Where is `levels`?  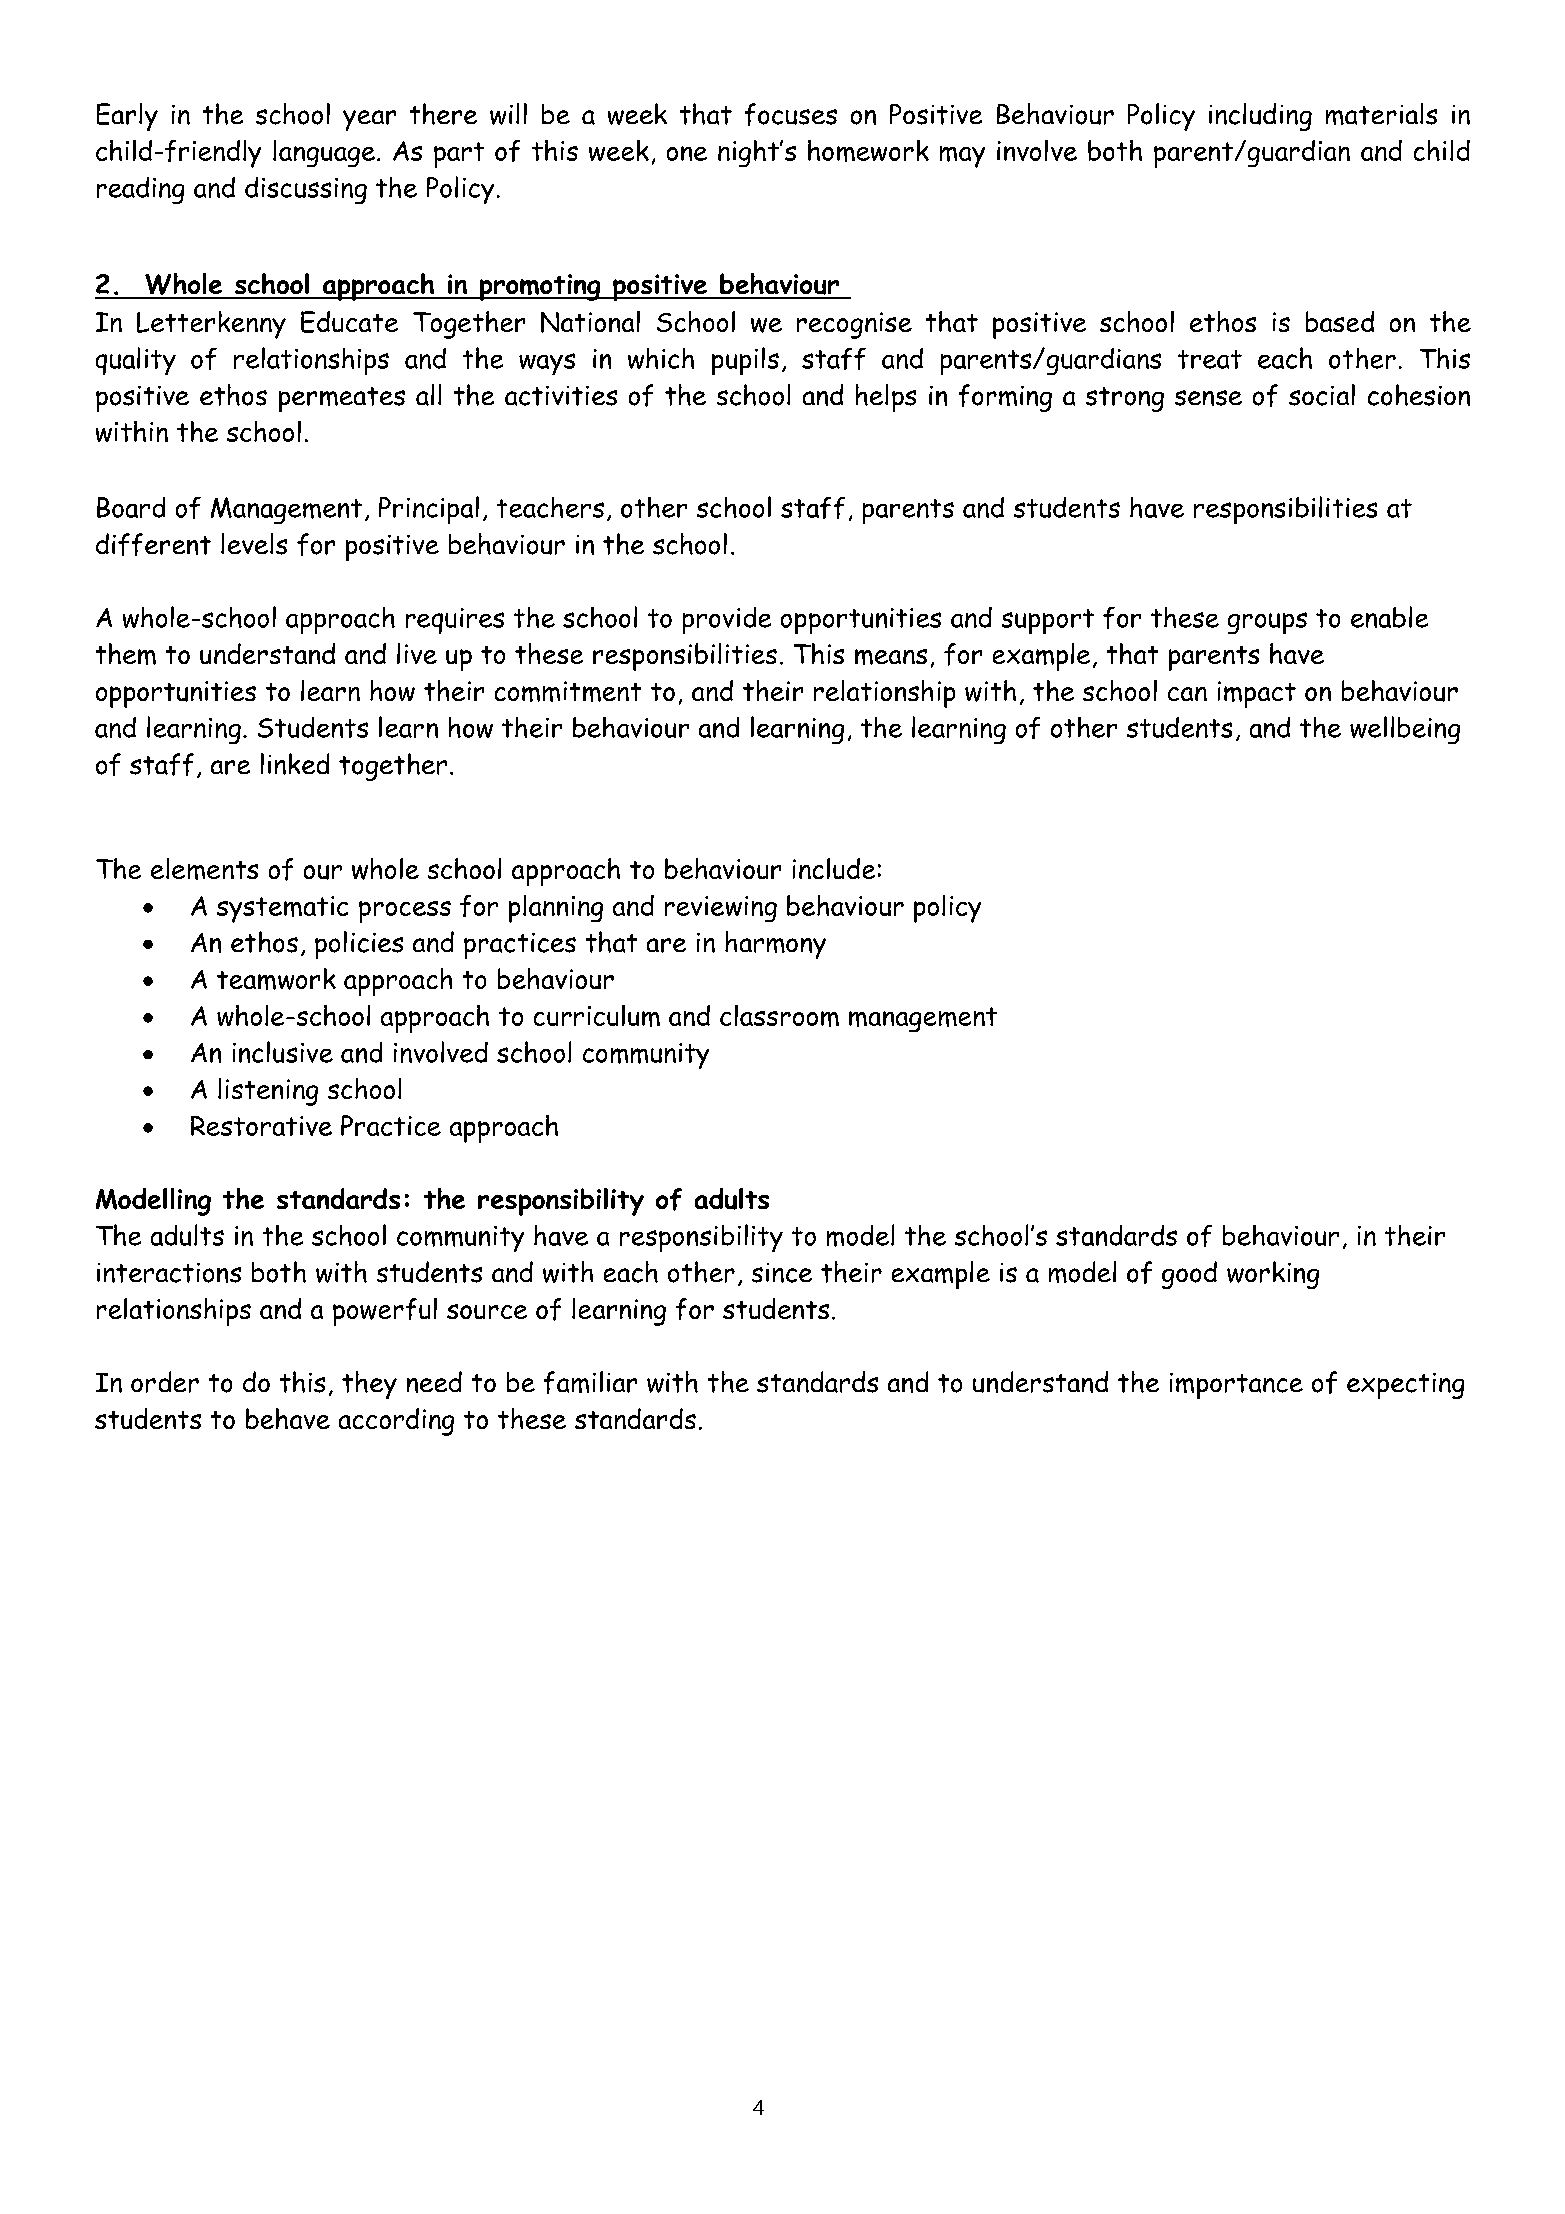
levels is located at coordinates (254, 544).
